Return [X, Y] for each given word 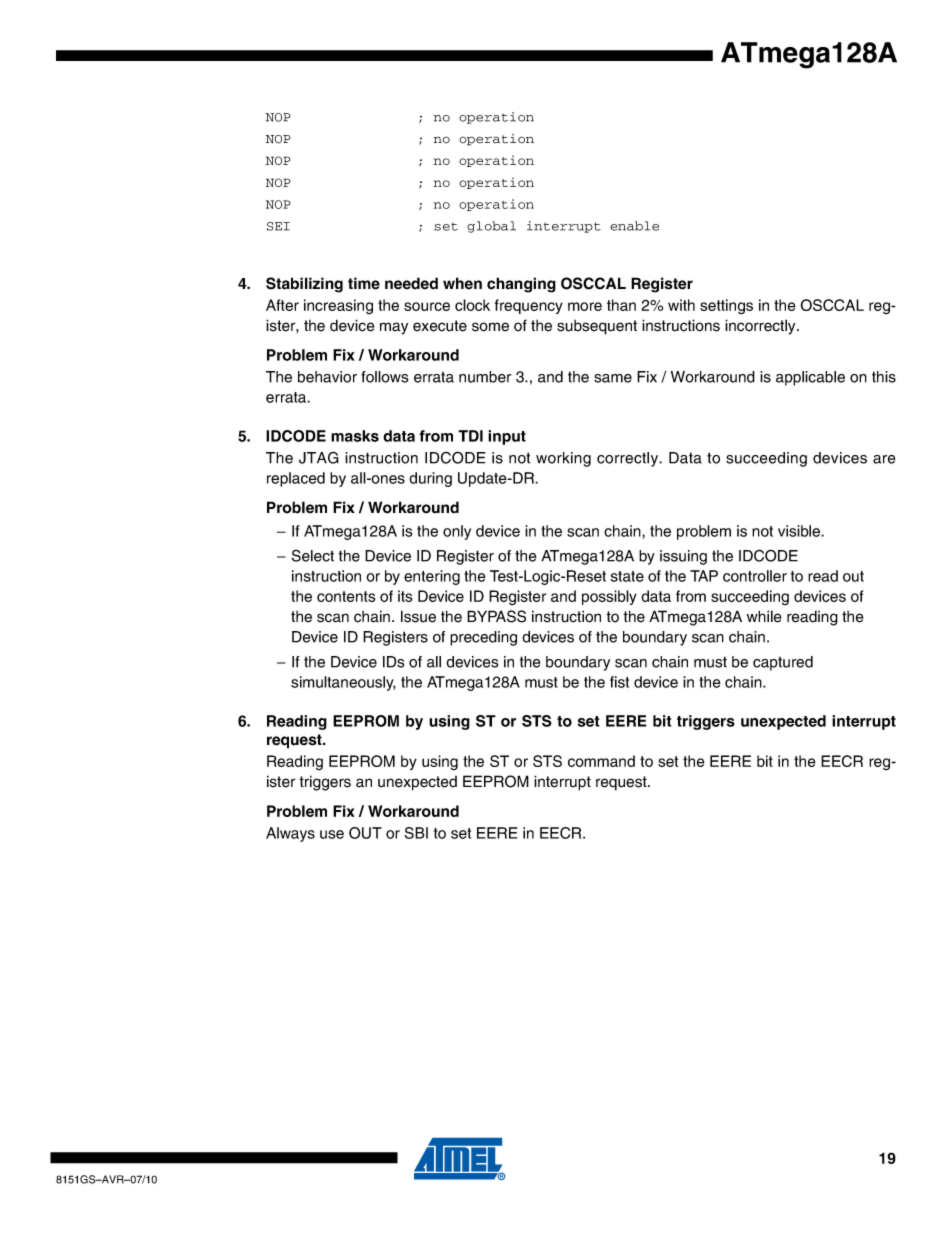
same [613, 378]
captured [783, 663]
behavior [327, 377]
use [332, 834]
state [627, 576]
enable [634, 226]
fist [619, 682]
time [364, 283]
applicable [810, 378]
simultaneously [343, 683]
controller [755, 576]
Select [313, 555]
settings [726, 307]
